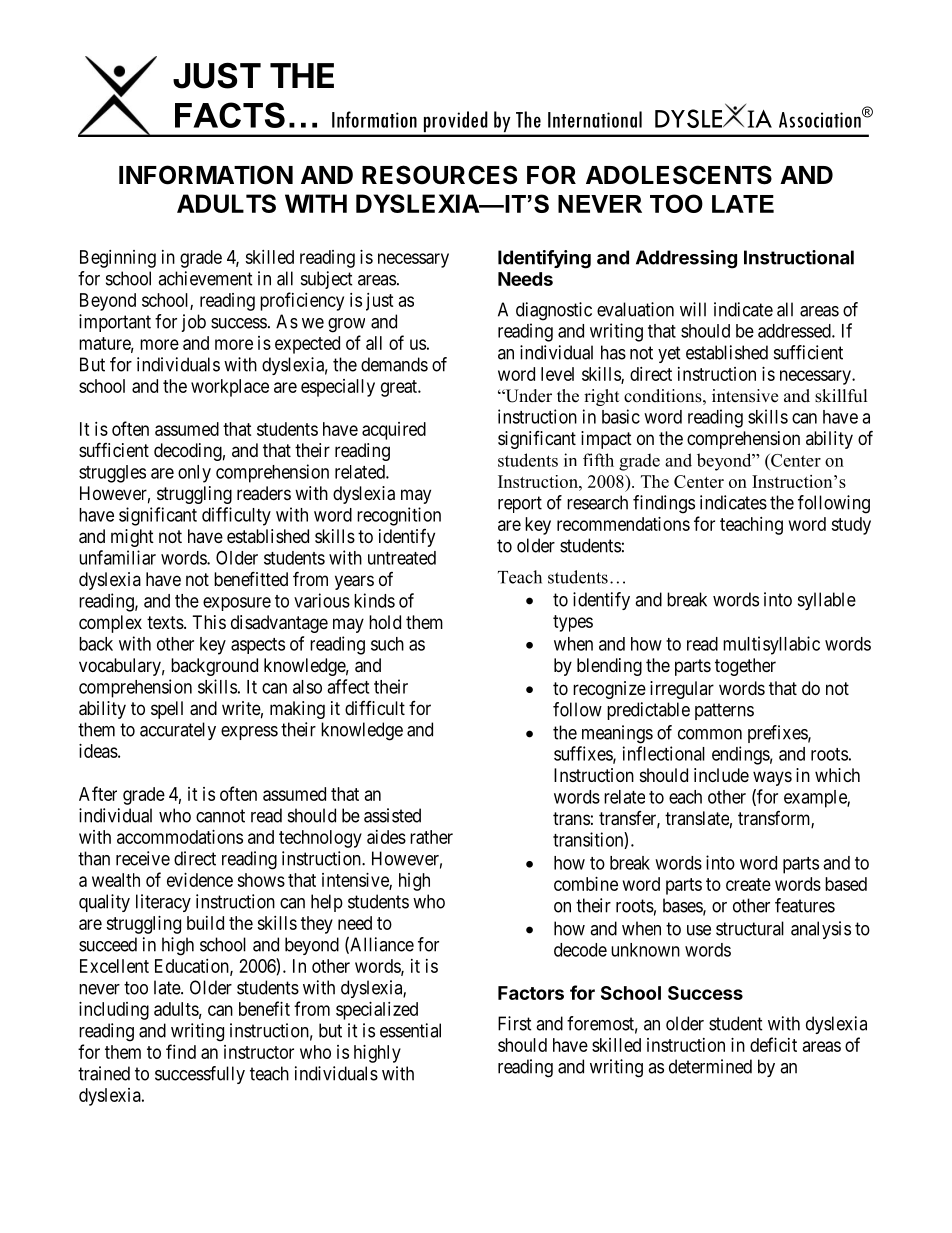 This screenshot has width=952, height=1233. Describe the element at coordinates (439, 175) in the screenshot. I see `RESOURCES` at that location.
